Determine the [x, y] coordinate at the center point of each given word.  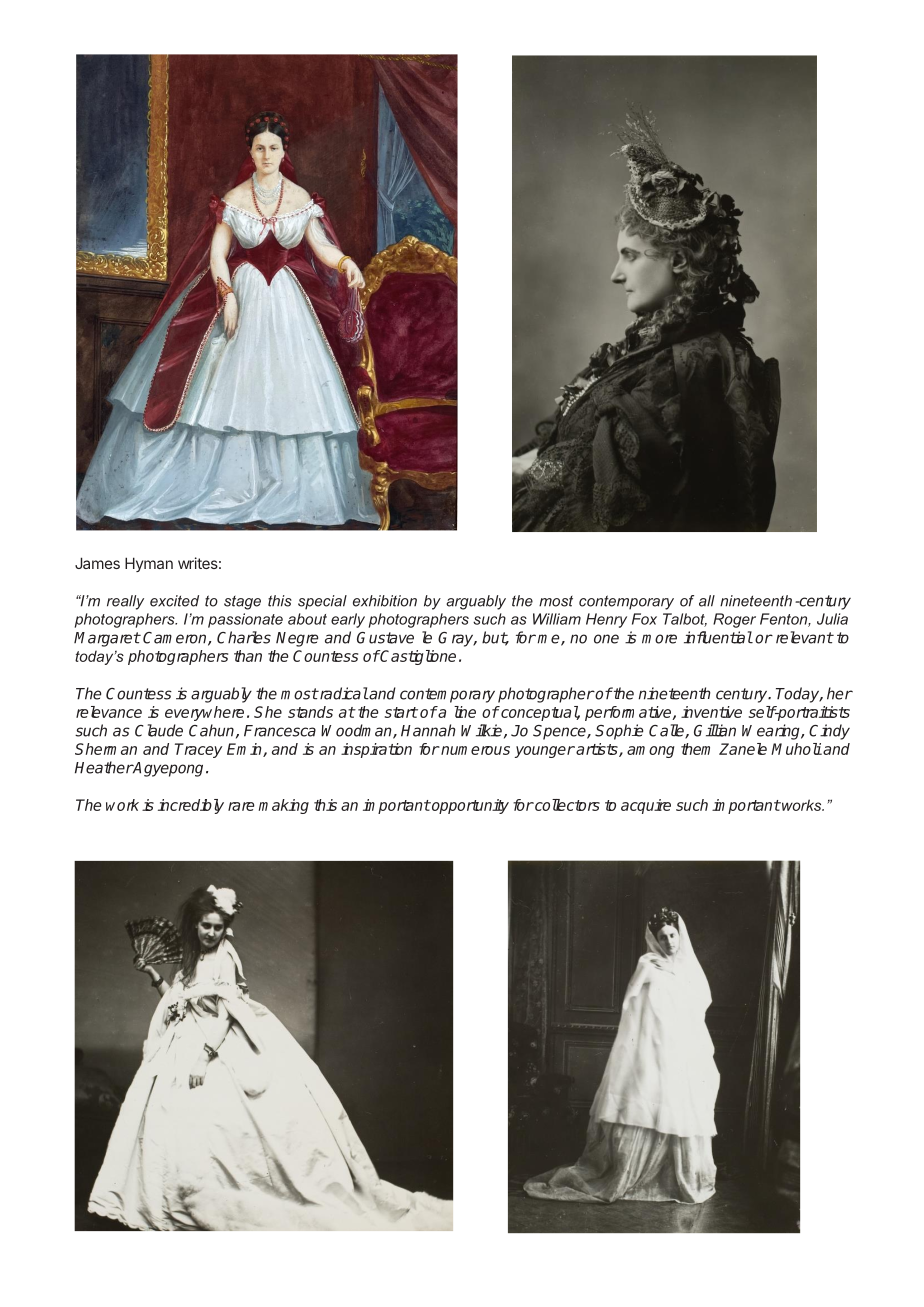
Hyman [149, 564]
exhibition [385, 601]
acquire [646, 806]
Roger [734, 620]
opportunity [469, 806]
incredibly [191, 806]
